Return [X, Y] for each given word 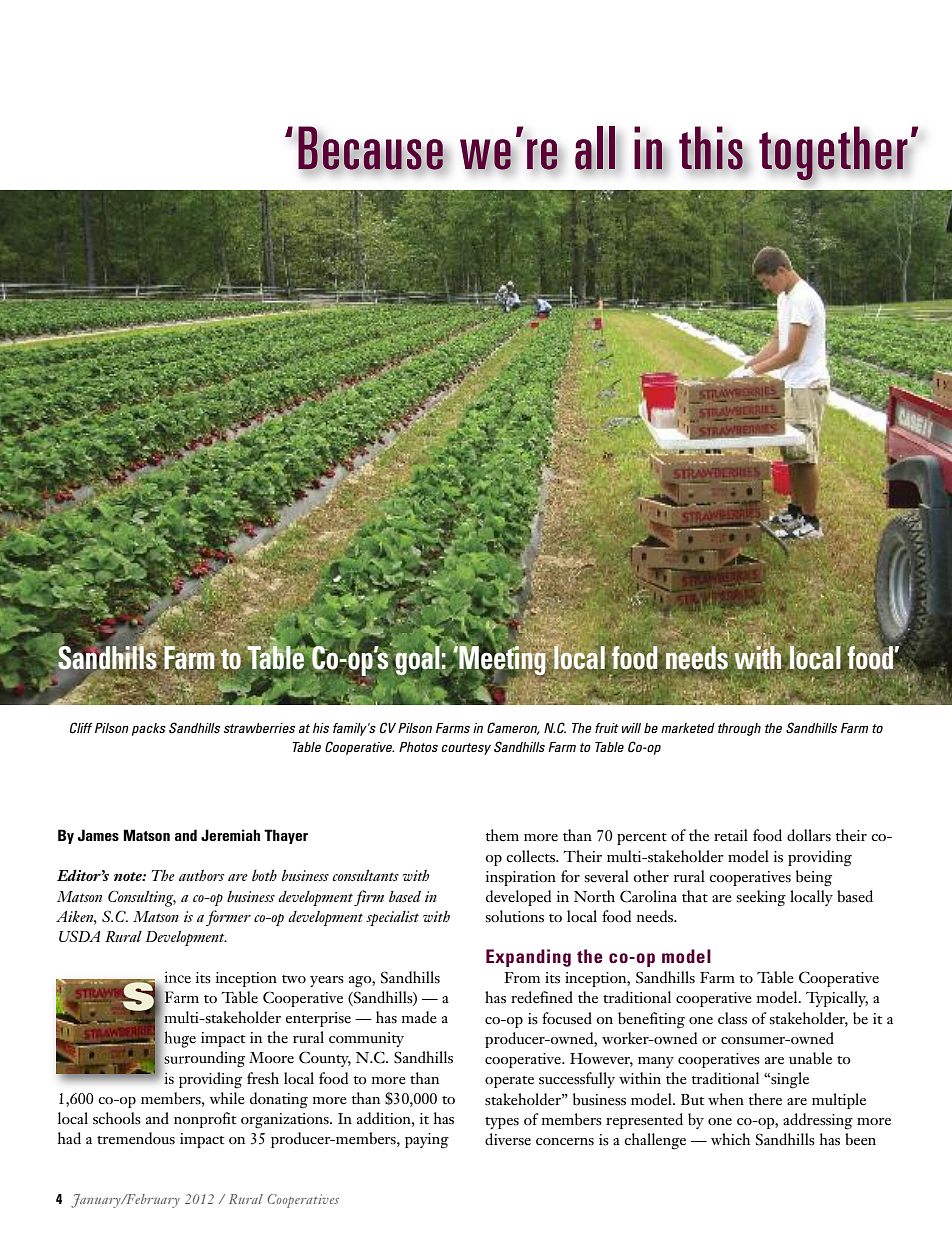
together [834, 154]
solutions [515, 916]
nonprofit [205, 1120]
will [631, 728]
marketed [688, 728]
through [739, 729]
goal [417, 660]
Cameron [513, 728]
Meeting [502, 660]
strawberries [259, 728]
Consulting [142, 898]
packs [149, 729]
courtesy [466, 749]
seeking [761, 898]
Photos [418, 747]
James [98, 835]
